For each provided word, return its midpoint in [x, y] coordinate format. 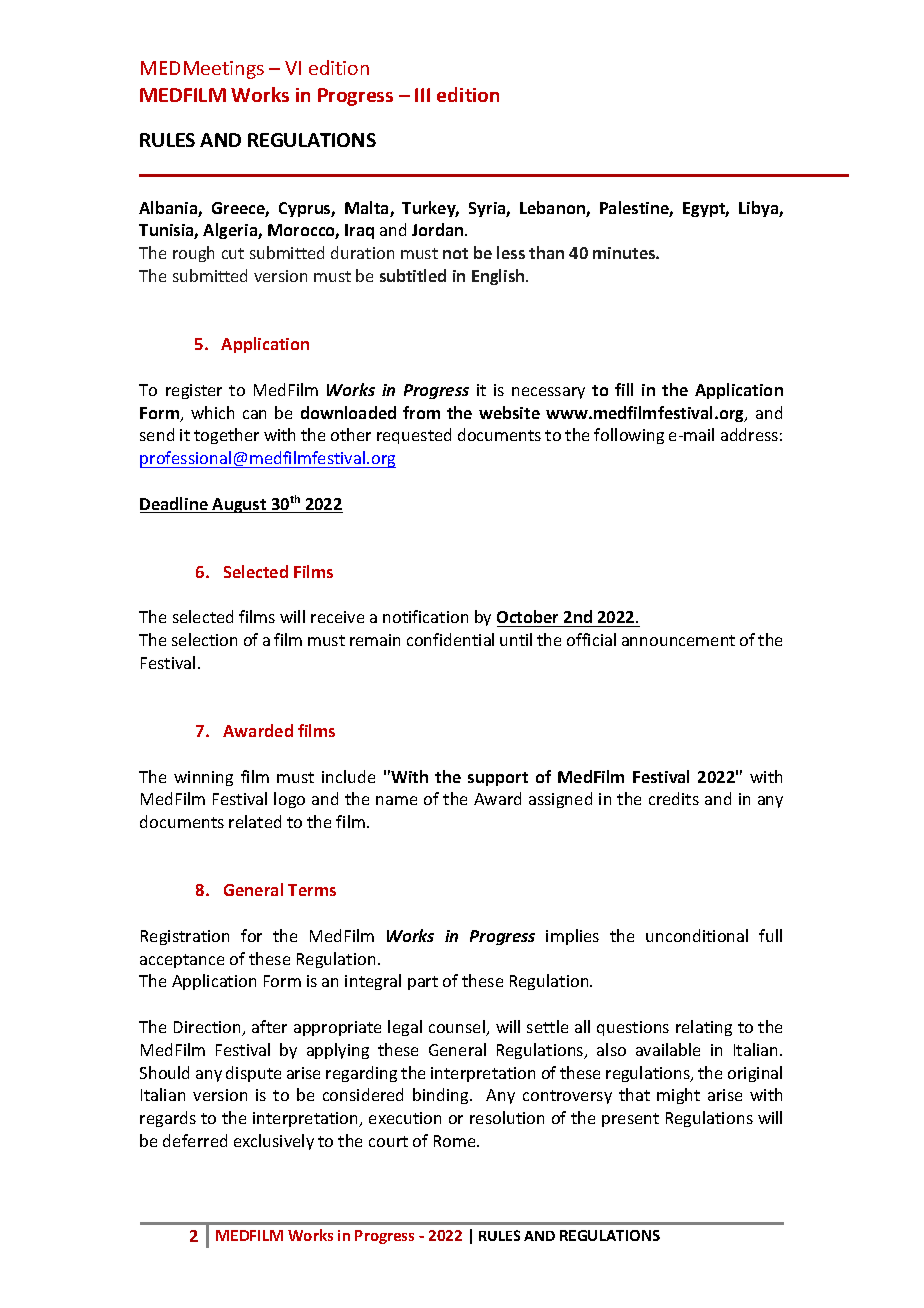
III [422, 95]
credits [674, 798]
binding [442, 1096]
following [629, 436]
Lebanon [553, 209]
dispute [253, 1074]
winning [203, 778]
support [498, 779]
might [678, 1096]
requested [414, 436]
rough [193, 254]
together [226, 436]
